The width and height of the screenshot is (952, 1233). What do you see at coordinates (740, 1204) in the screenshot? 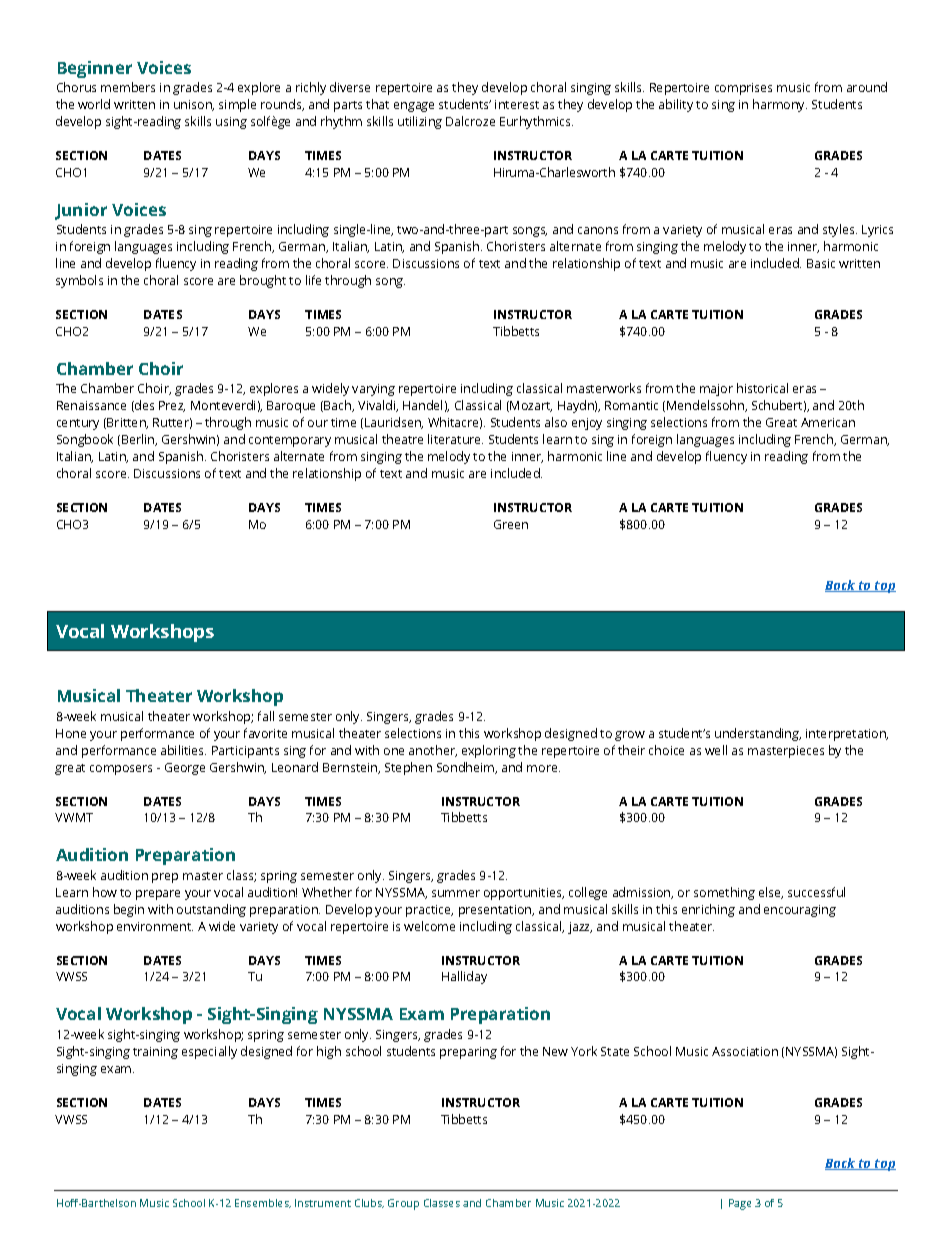
I see `Page` at bounding box center [740, 1204].
